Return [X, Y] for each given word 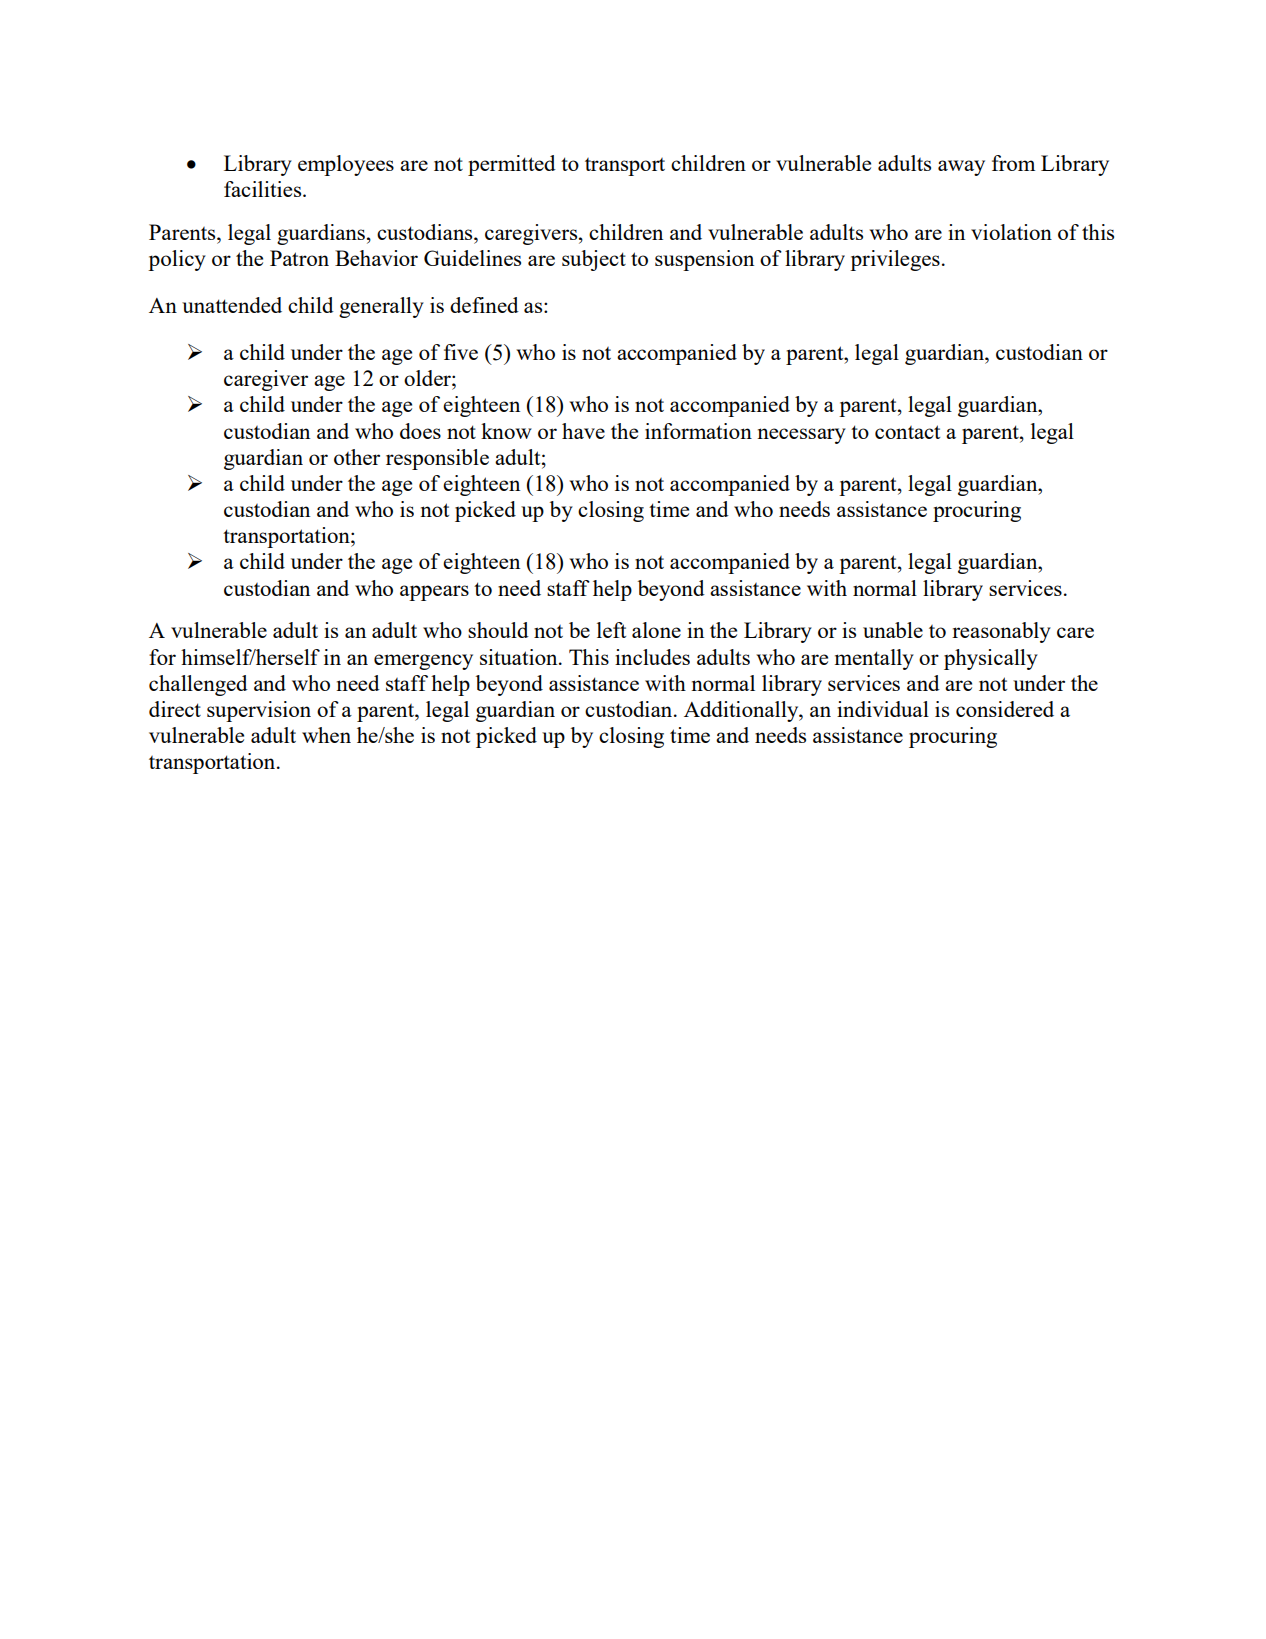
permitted [512, 165]
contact [907, 432]
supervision [259, 711]
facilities [264, 189]
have [583, 431]
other [357, 457]
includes [652, 657]
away [961, 168]
